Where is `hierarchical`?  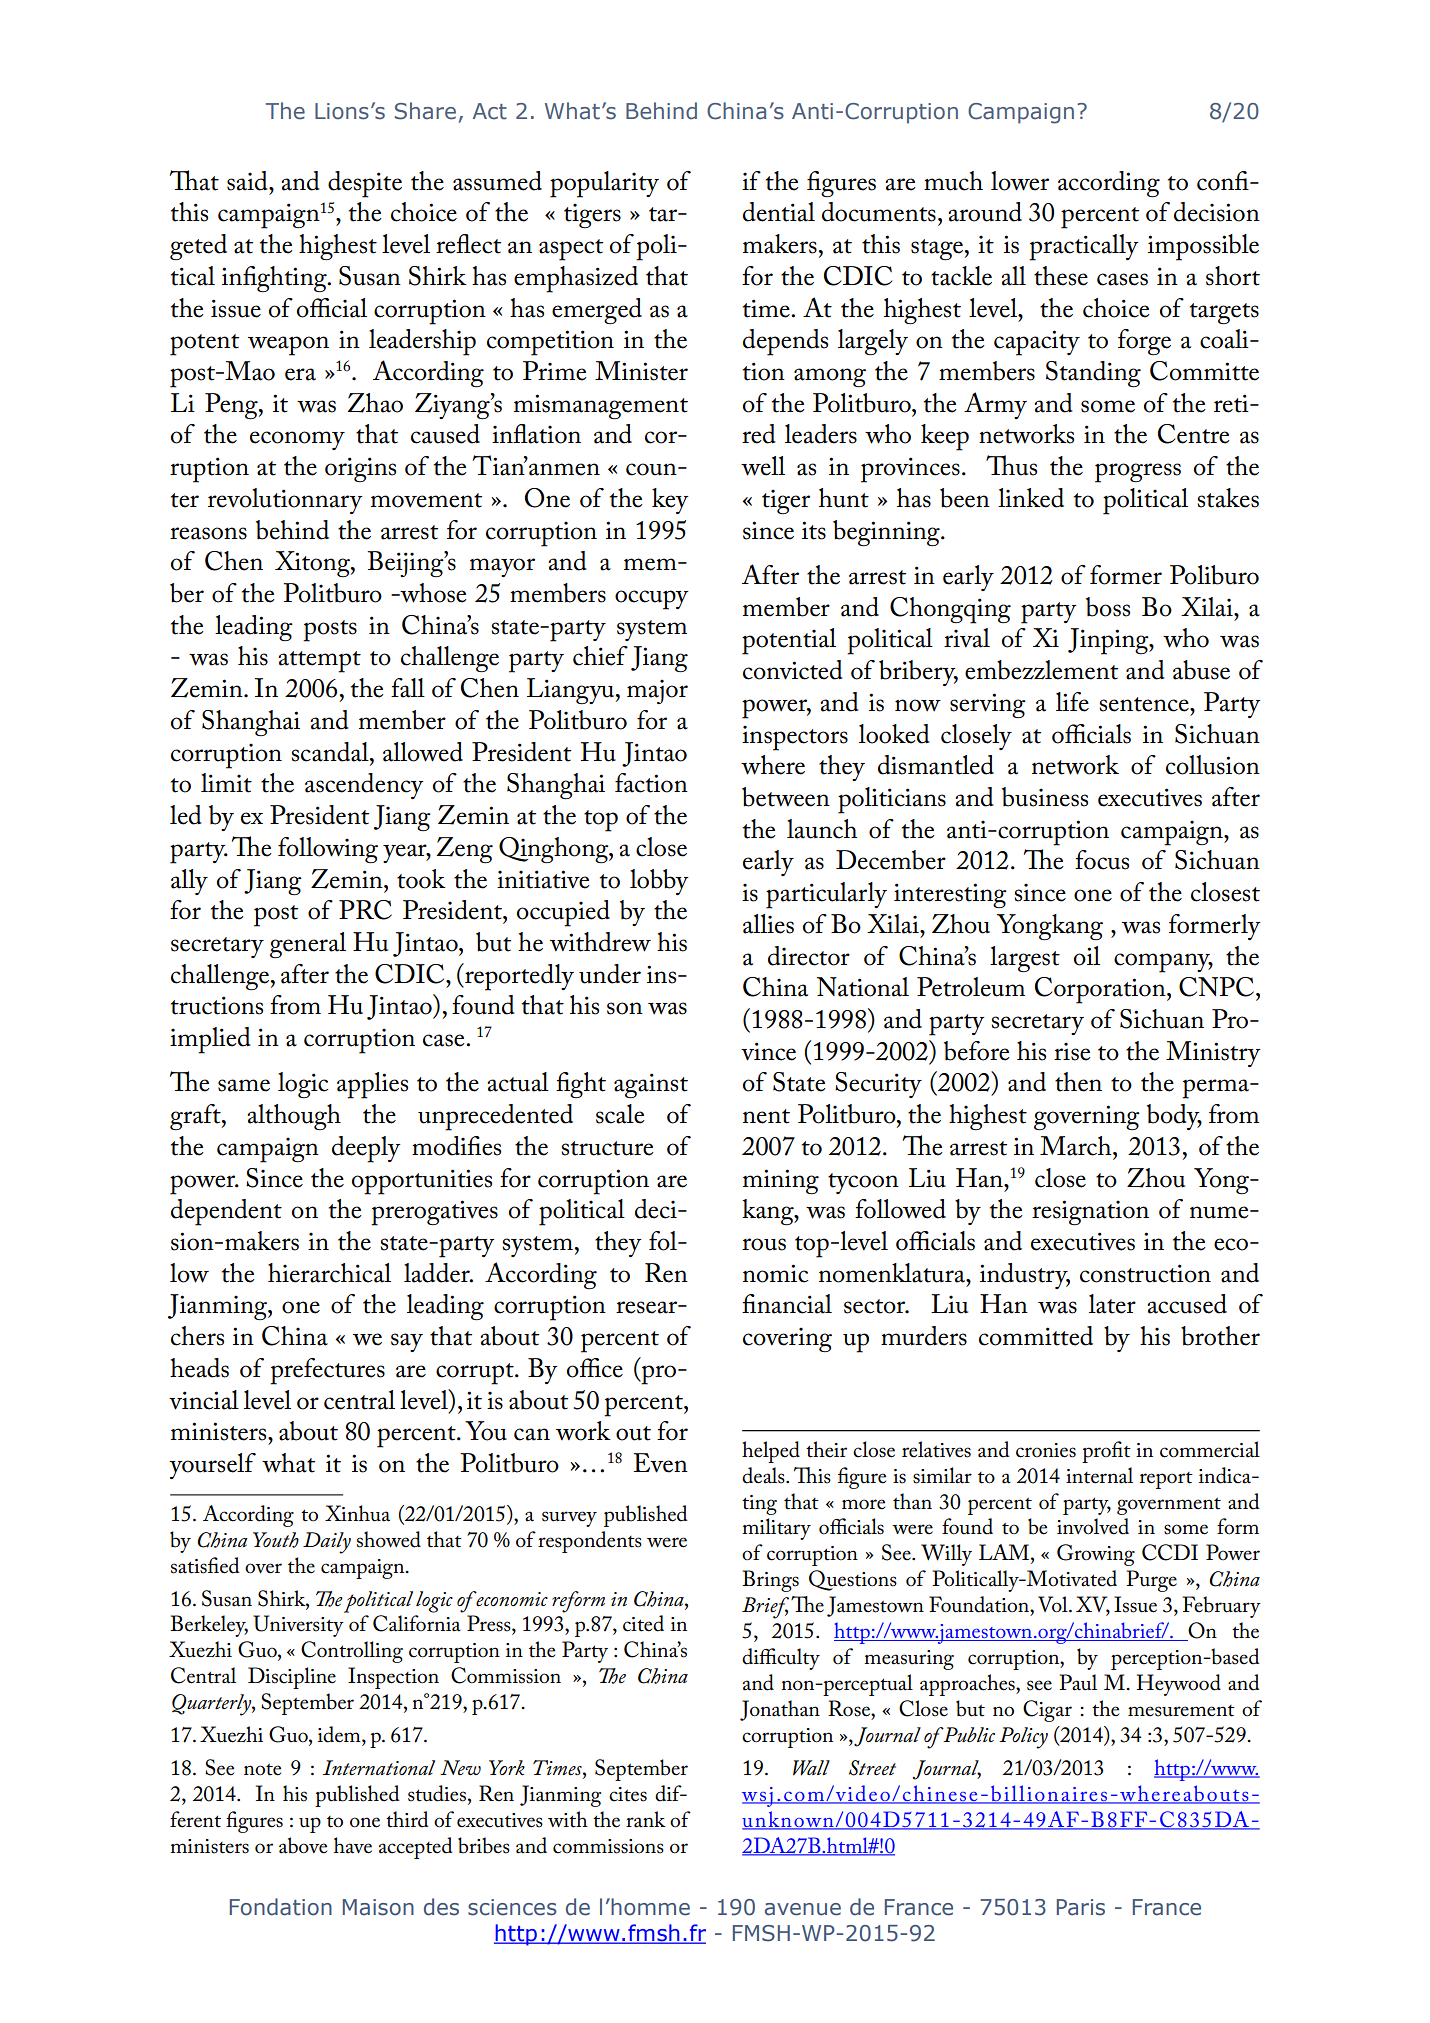
hierarchical is located at coordinates (329, 1273).
